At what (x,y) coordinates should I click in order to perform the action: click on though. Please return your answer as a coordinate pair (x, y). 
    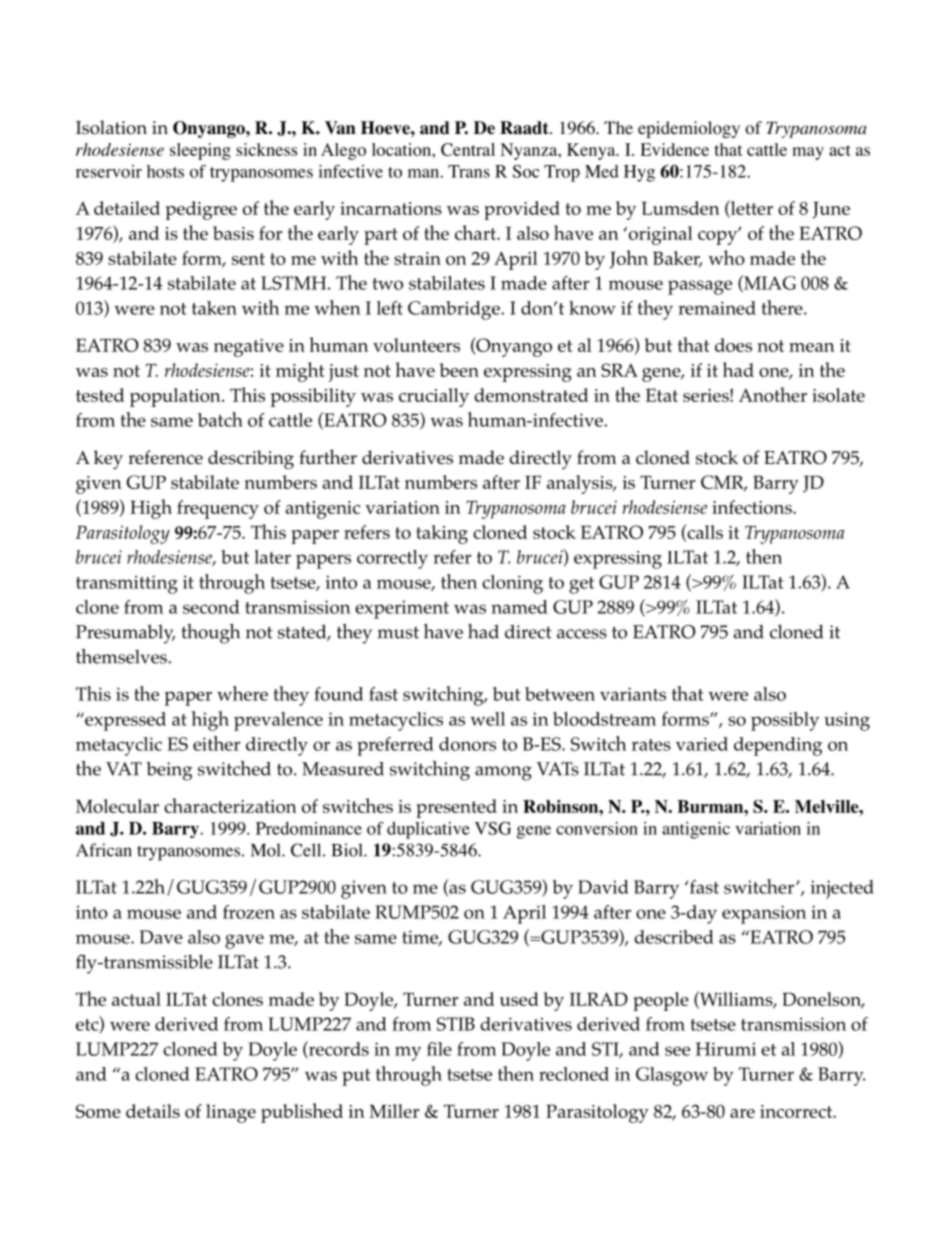
    Looking at the image, I should click on (210, 634).
